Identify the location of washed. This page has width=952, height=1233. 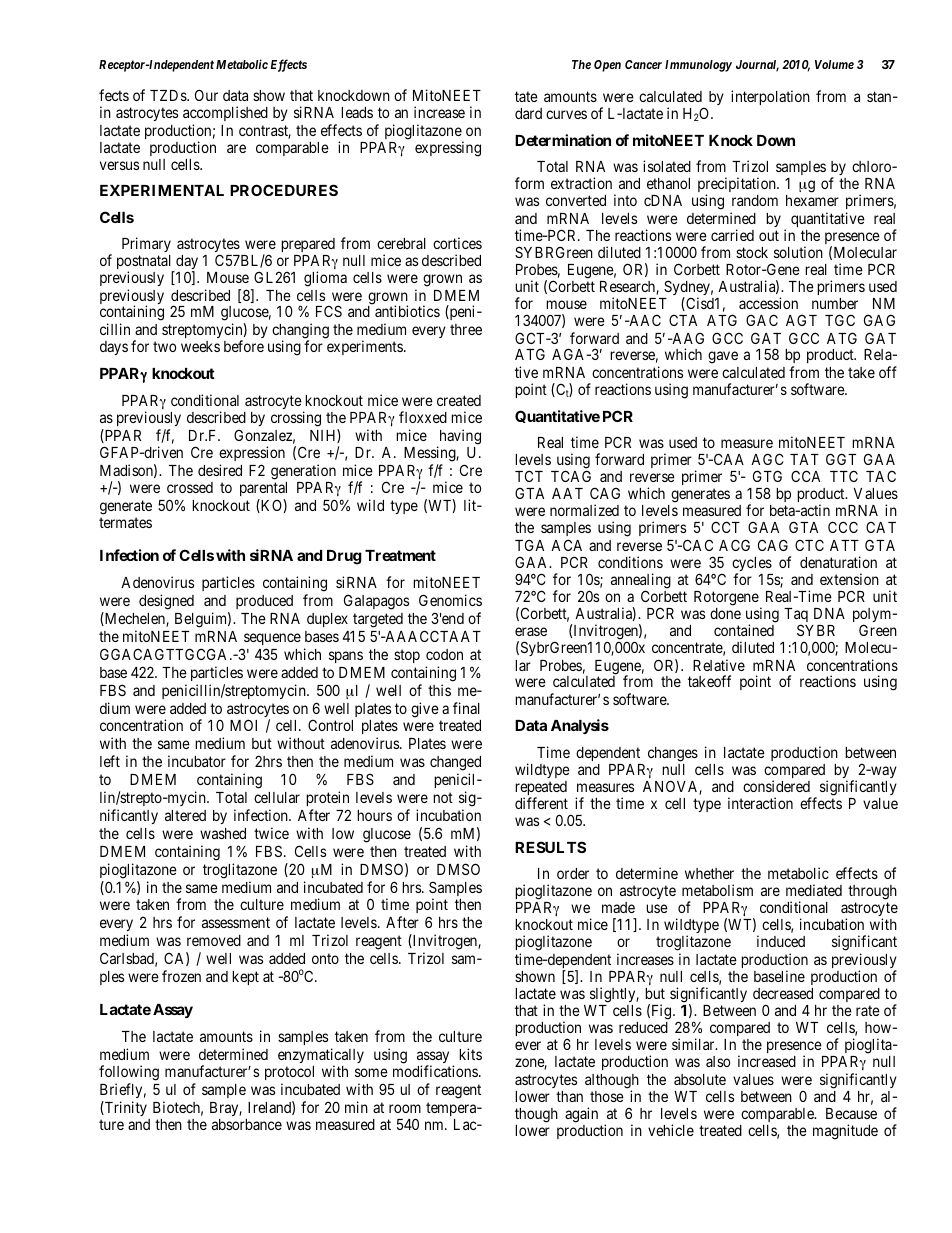
(223, 833).
